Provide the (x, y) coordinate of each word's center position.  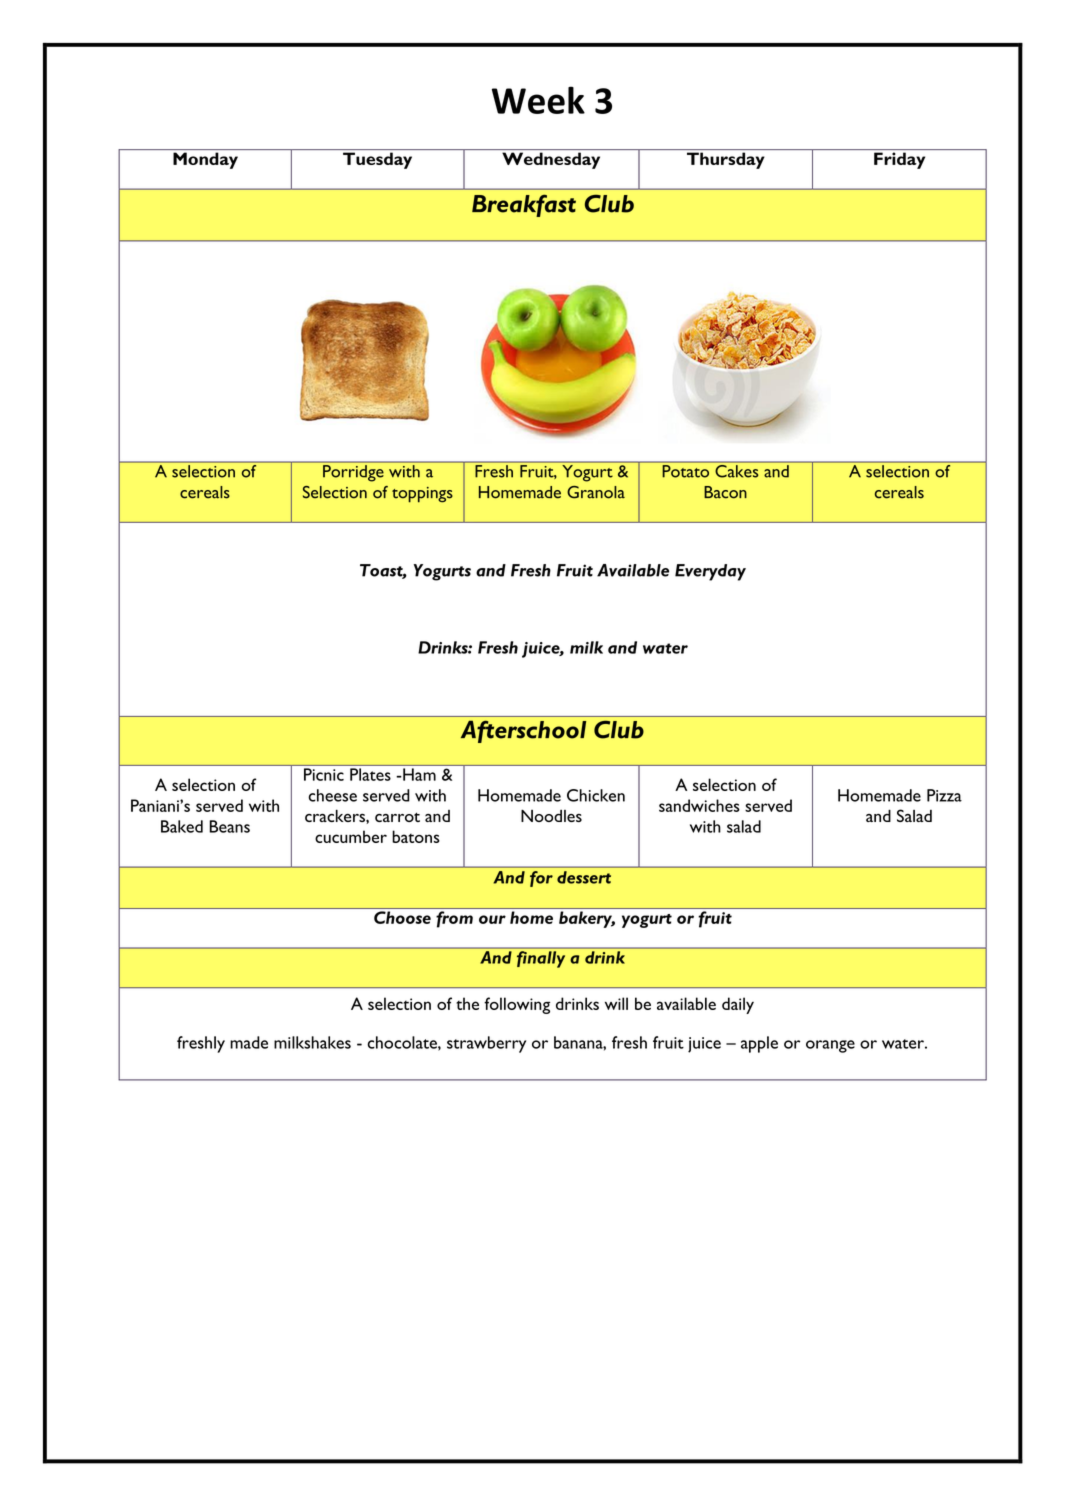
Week (538, 100)
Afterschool (523, 731)
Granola (596, 492)
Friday (899, 160)
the (467, 1003)
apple (759, 1044)
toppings (422, 495)
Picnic (324, 774)
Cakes (737, 470)
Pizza (944, 795)
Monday (205, 160)
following (517, 1005)
